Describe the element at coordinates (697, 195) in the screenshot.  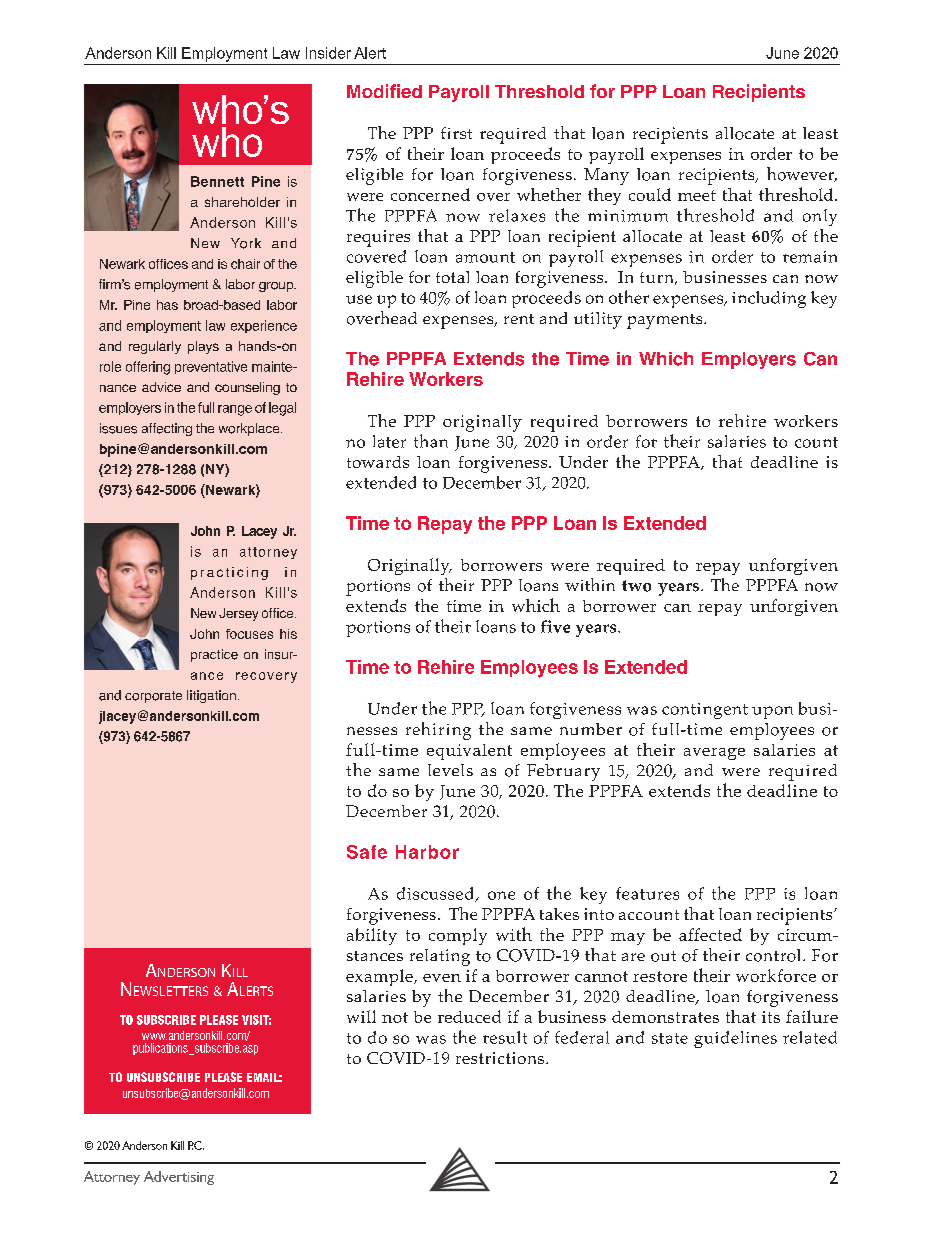
I see `meet` at that location.
